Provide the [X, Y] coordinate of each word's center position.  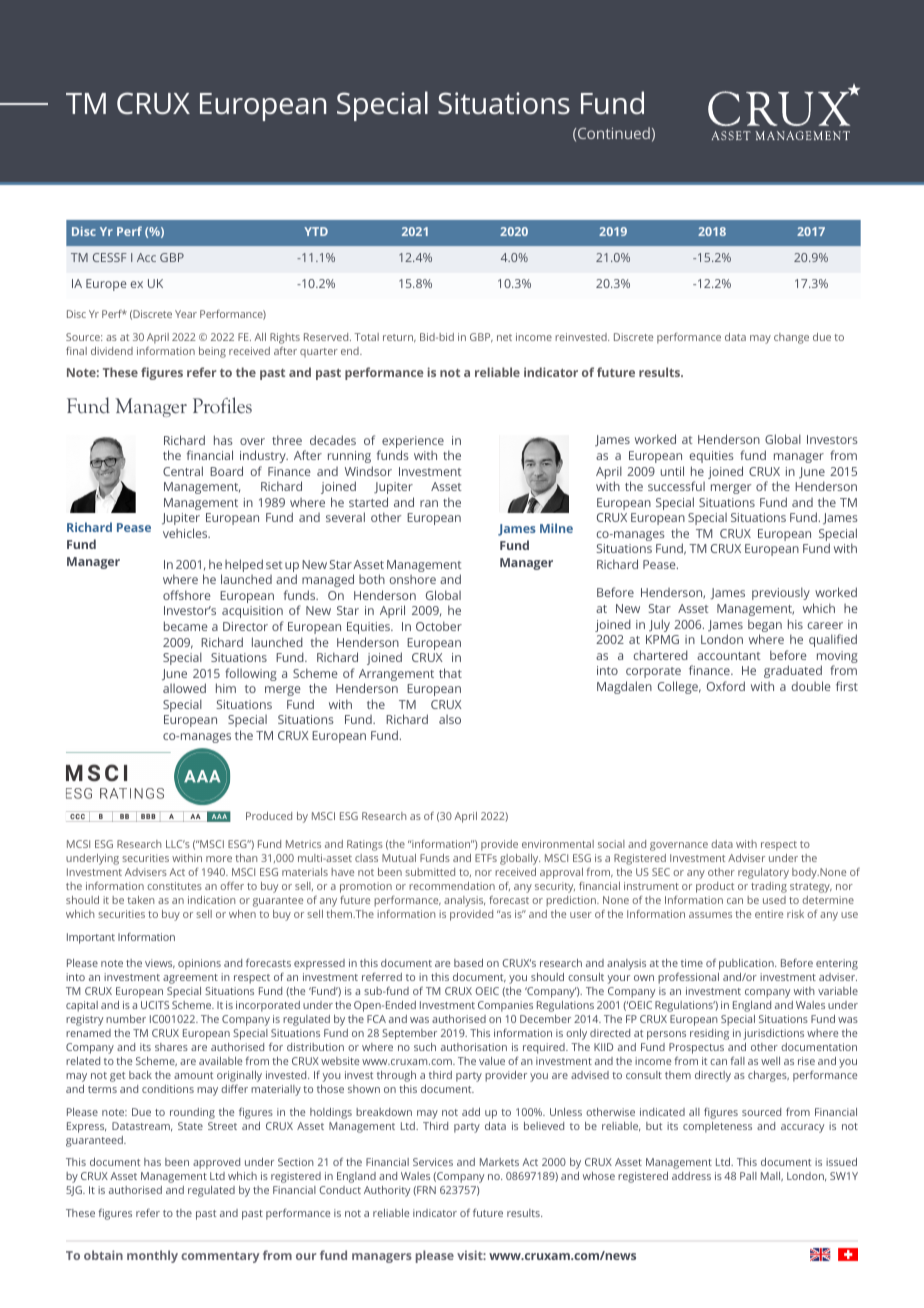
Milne [556, 528]
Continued [614, 133]
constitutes [174, 886]
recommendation [452, 886]
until [672, 471]
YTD [316, 231]
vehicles [186, 533]
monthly [152, 1256]
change [791, 338]
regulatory [763, 873]
